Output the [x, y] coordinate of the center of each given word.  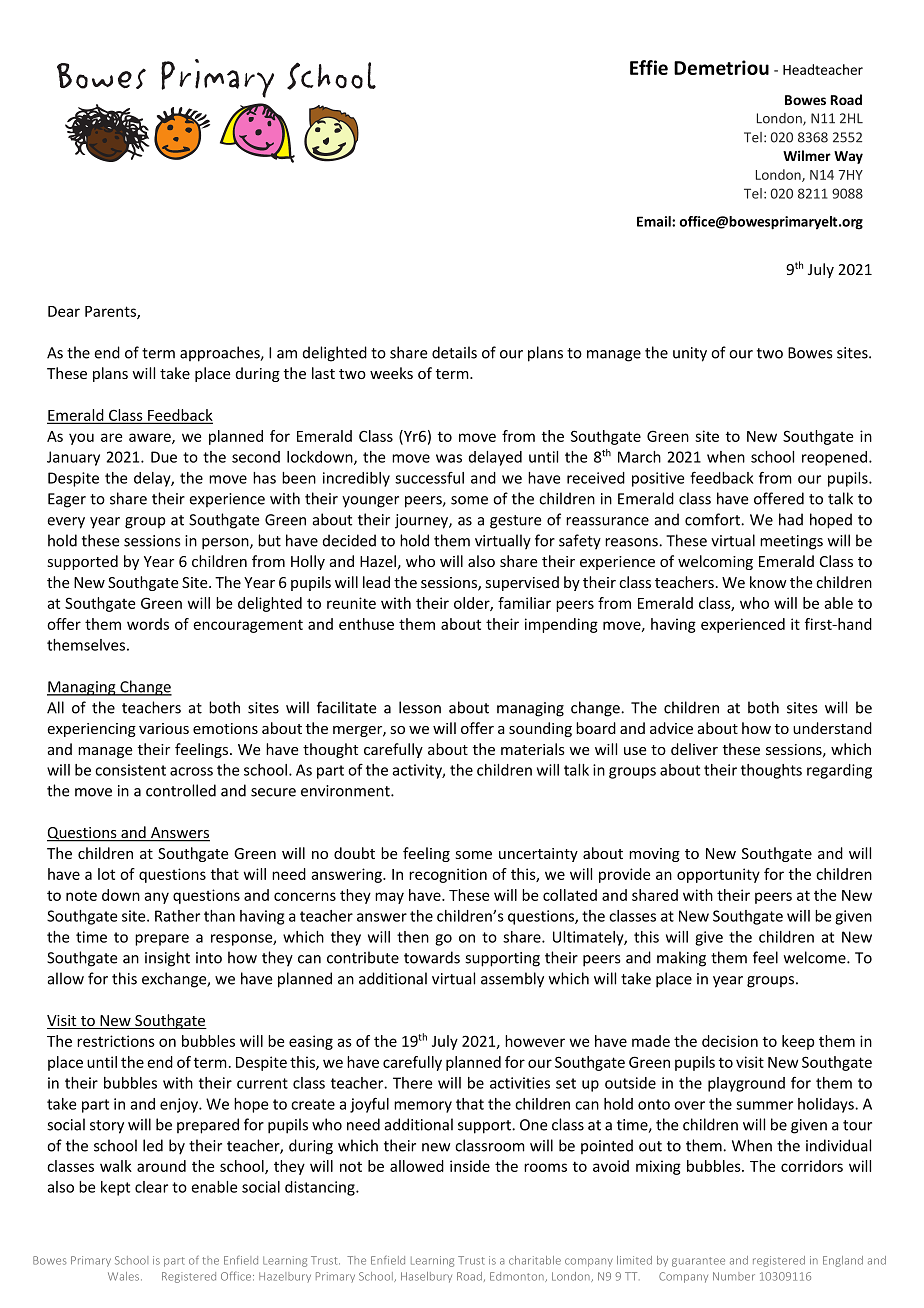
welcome [816, 957]
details [454, 352]
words [148, 624]
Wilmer [807, 155]
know [768, 582]
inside [470, 1166]
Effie [649, 67]
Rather [177, 916]
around [161, 1166]
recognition [448, 875]
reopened [834, 458]
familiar [524, 603]
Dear [64, 311]
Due [164, 457]
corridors [812, 1166]
